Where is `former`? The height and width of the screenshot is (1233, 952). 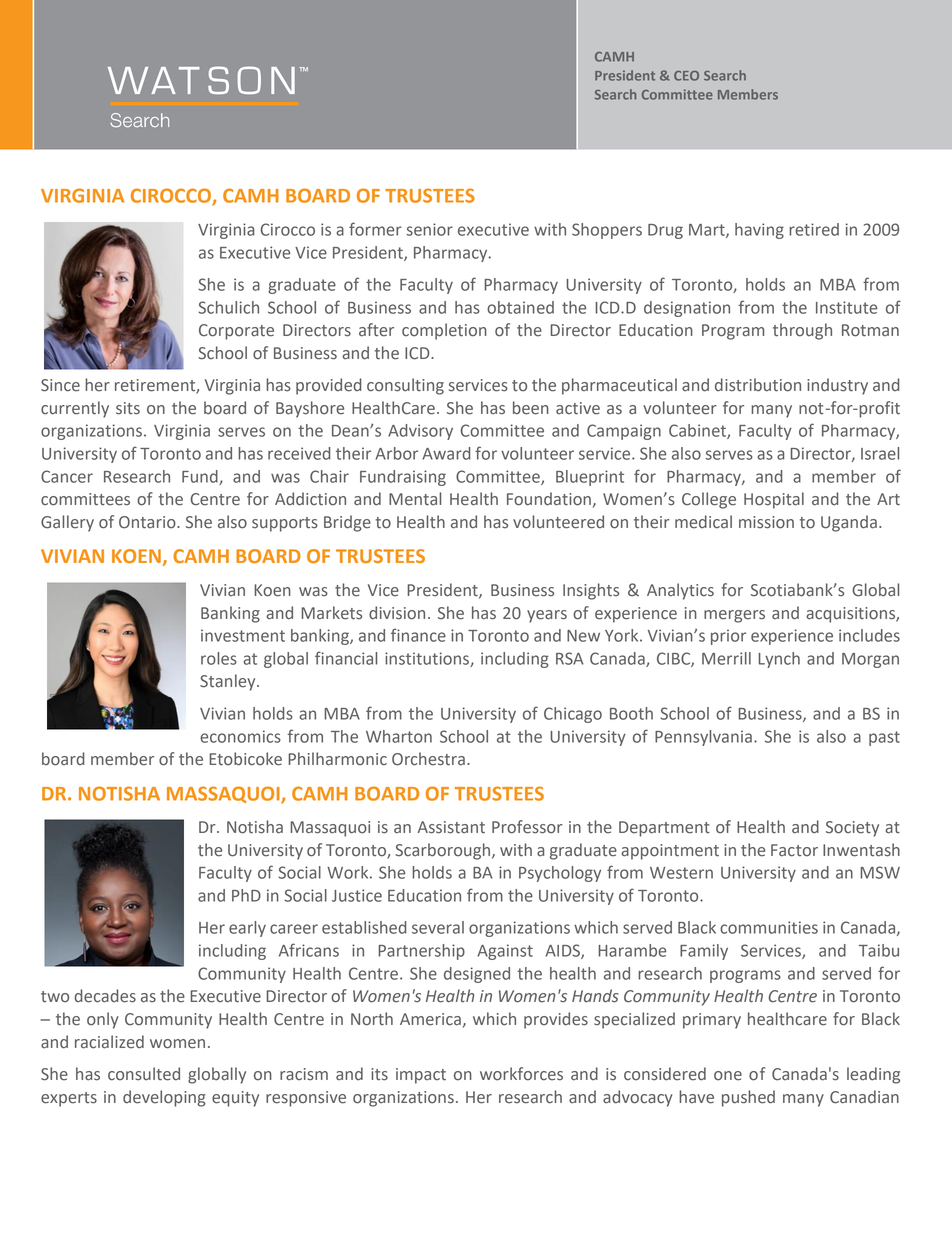 former is located at coordinates (375, 229).
